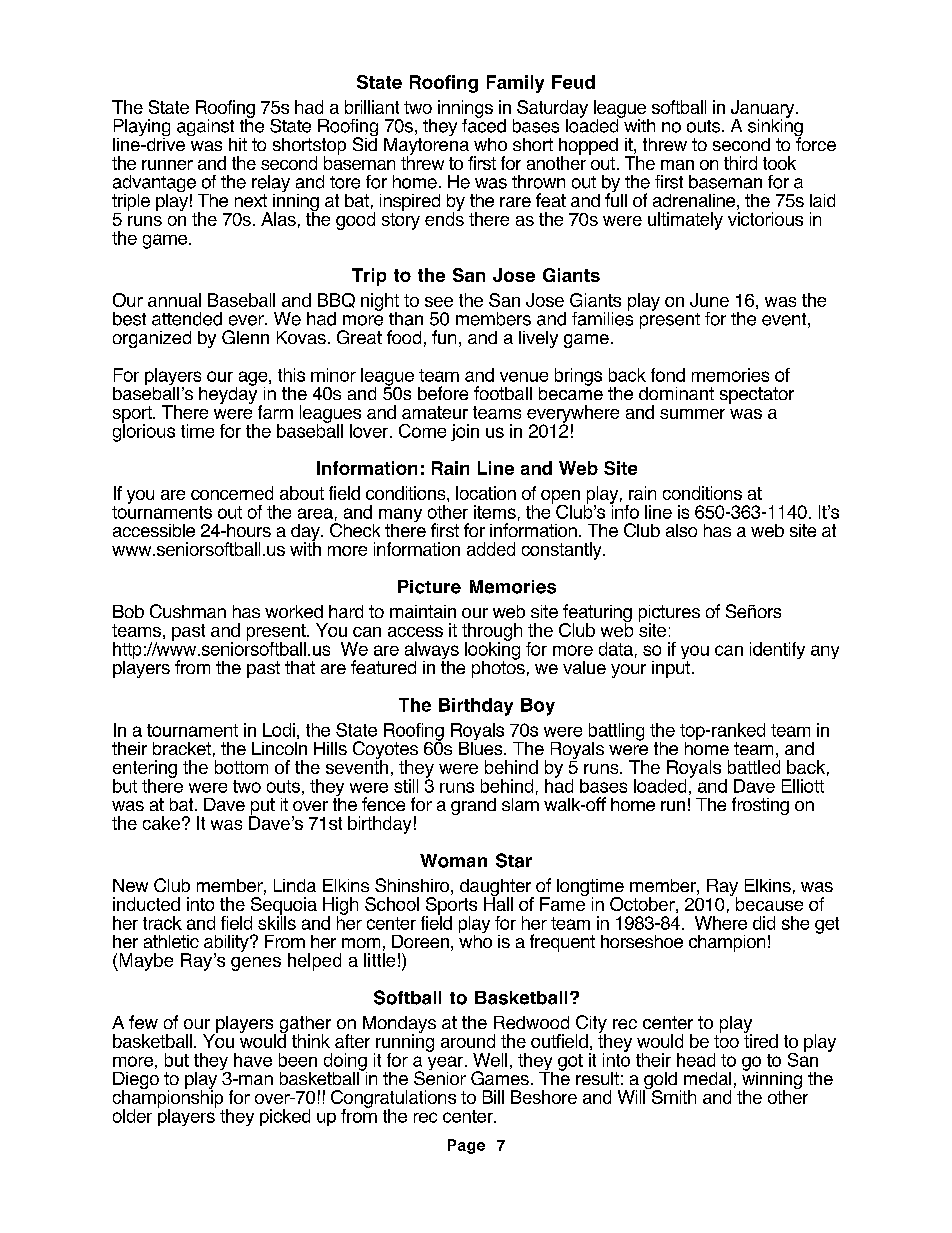 This screenshot has height=1233, width=952. What do you see at coordinates (707, 1078) in the screenshot?
I see `medal` at bounding box center [707, 1078].
